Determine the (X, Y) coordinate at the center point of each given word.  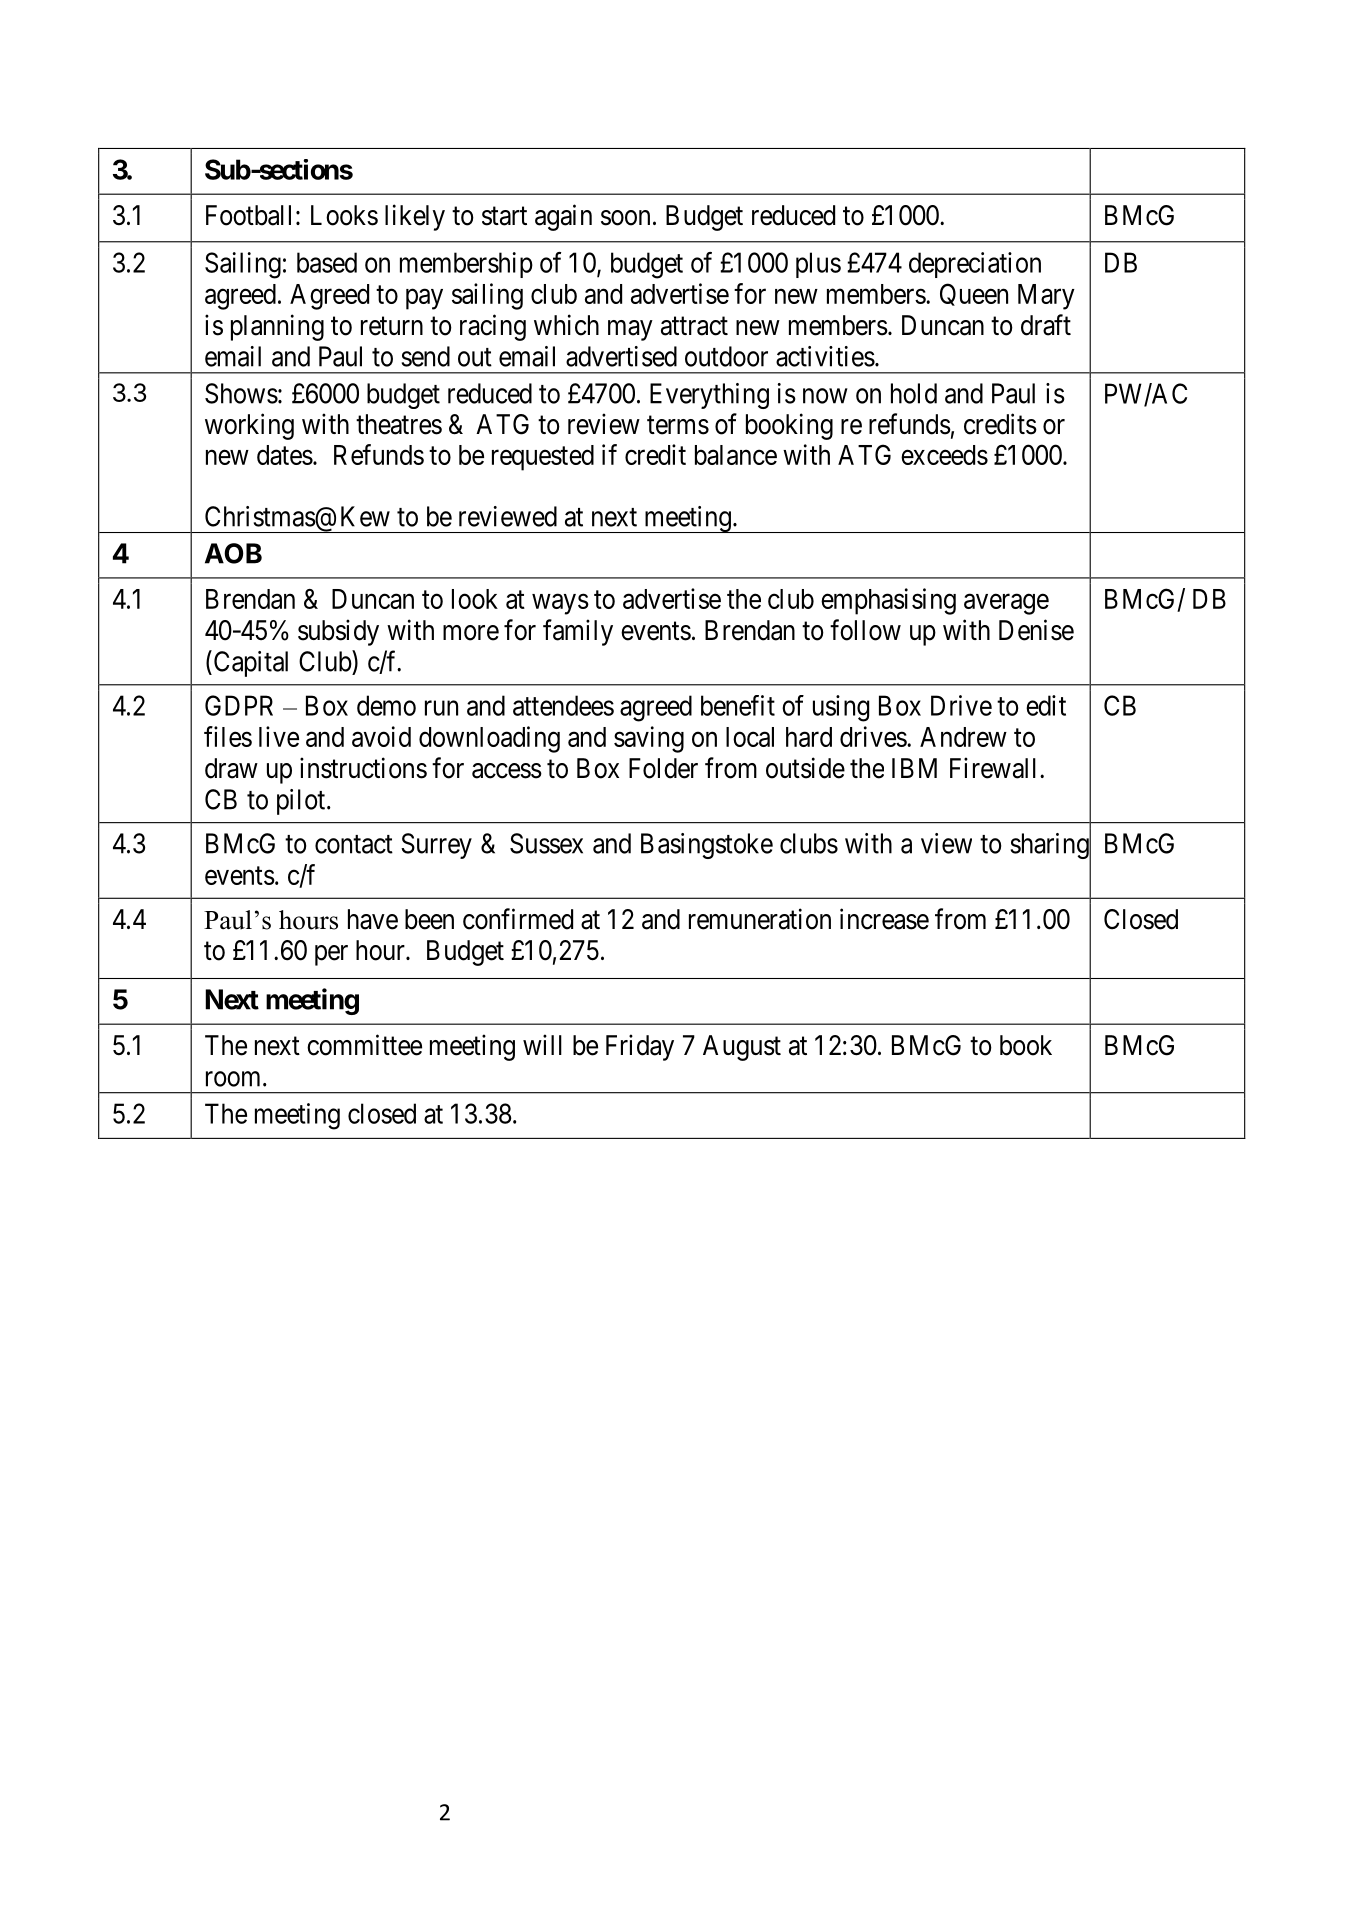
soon (625, 218)
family (578, 632)
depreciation (975, 265)
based (327, 262)
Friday (640, 1047)
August (742, 1048)
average (1006, 604)
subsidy (338, 632)
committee (364, 1045)
